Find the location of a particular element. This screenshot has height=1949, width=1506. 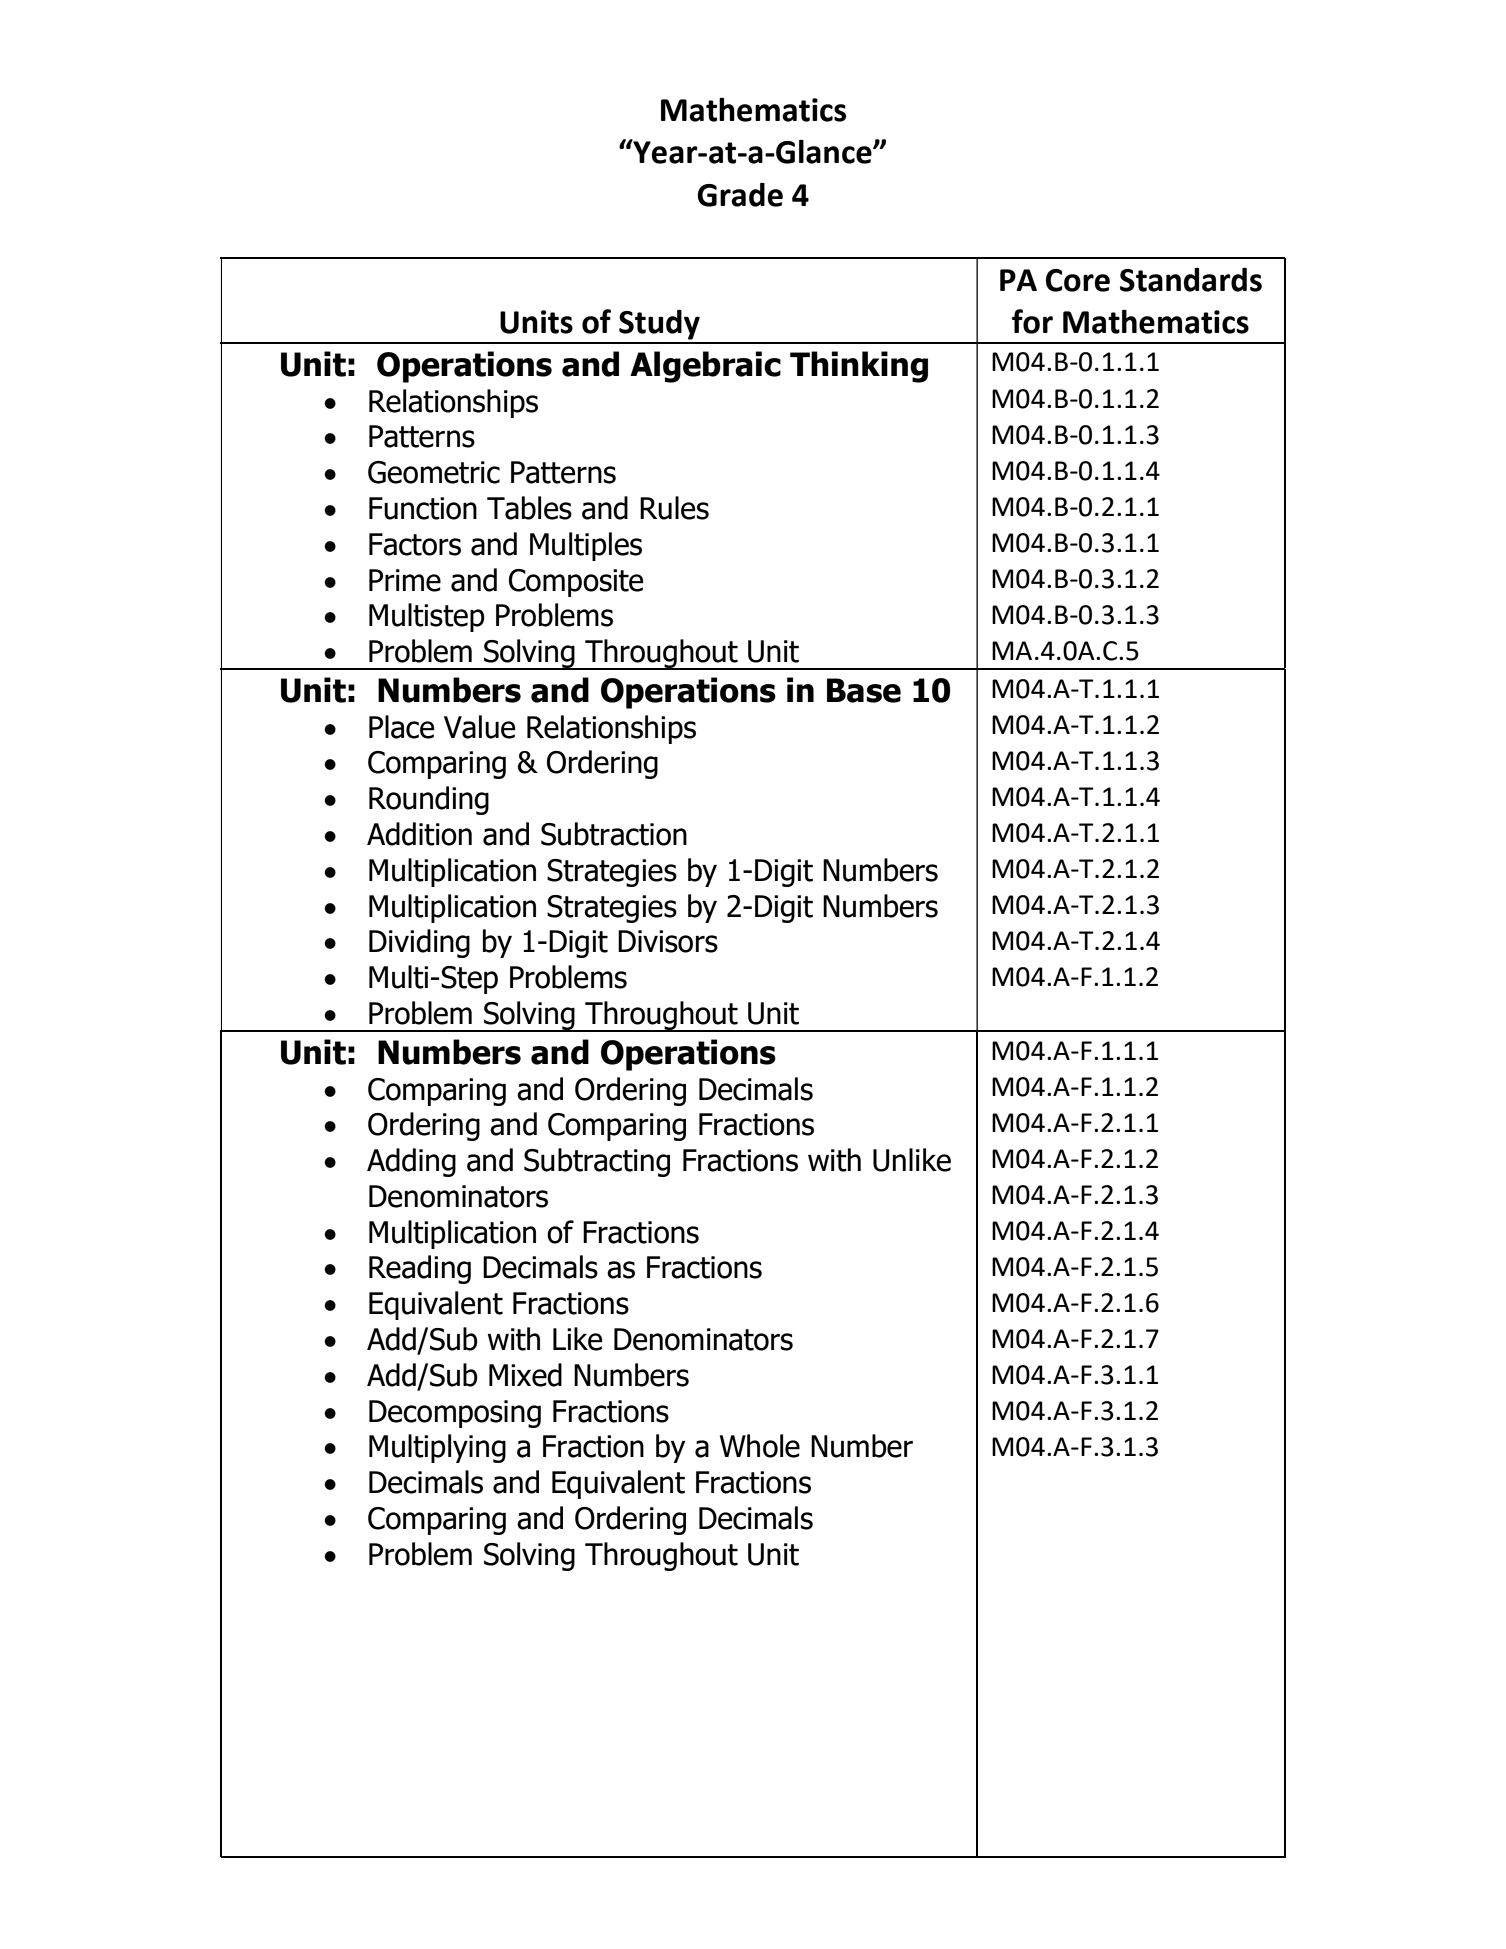

Subtraction is located at coordinates (614, 834).
